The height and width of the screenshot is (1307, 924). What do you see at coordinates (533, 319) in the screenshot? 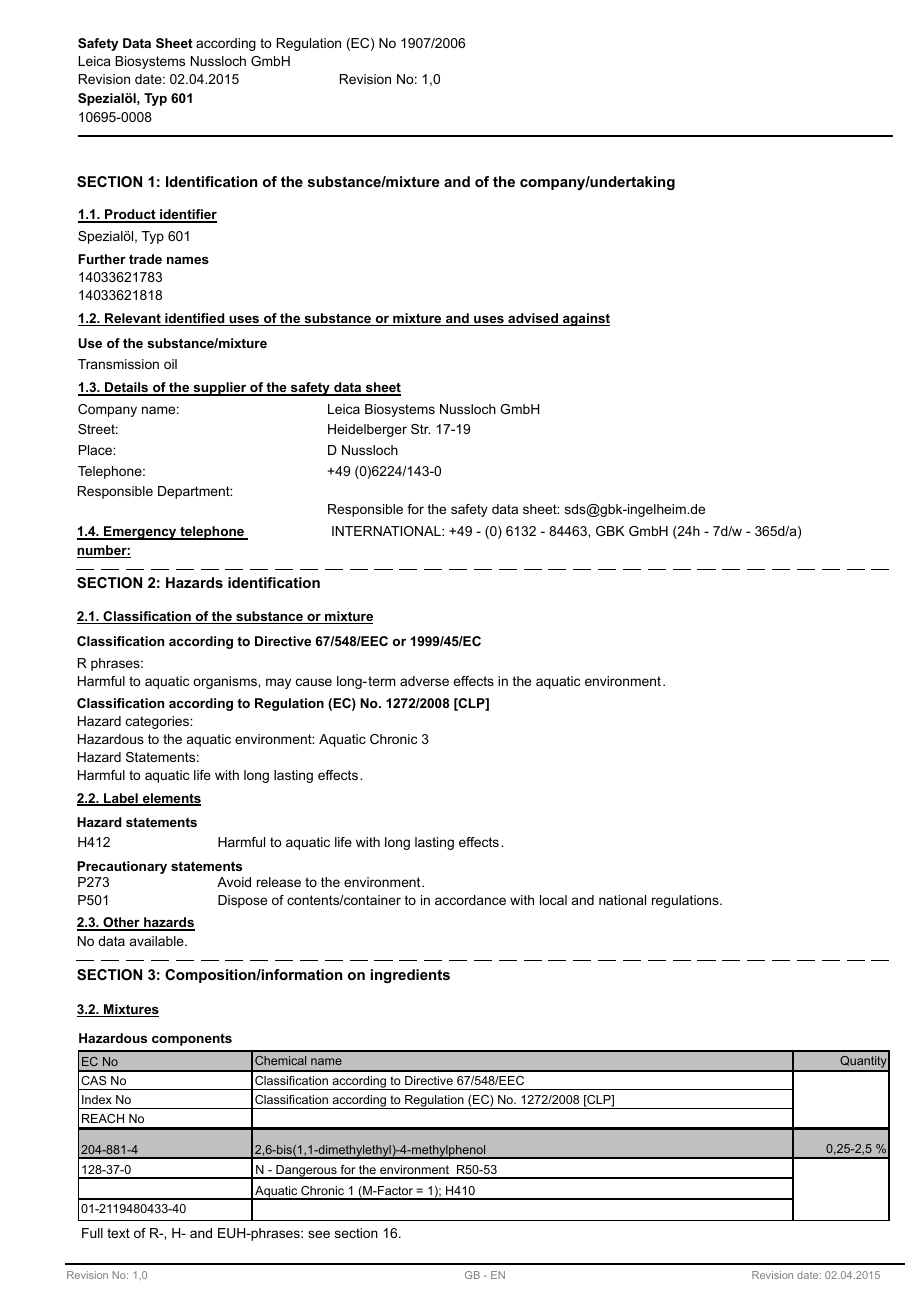
I see `advised` at bounding box center [533, 319].
